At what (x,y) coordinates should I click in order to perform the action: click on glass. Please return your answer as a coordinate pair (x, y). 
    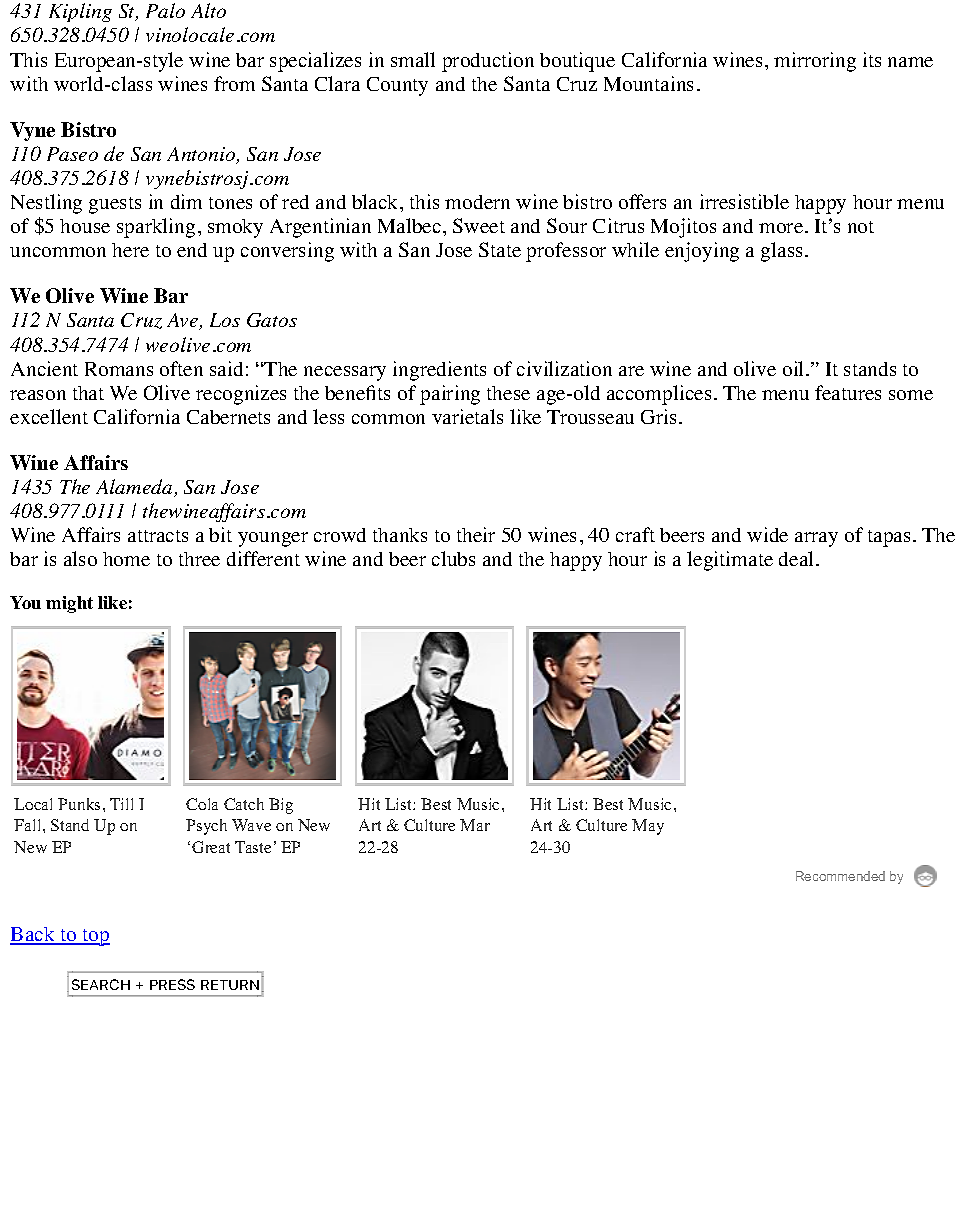
    Looking at the image, I should click on (781, 252).
